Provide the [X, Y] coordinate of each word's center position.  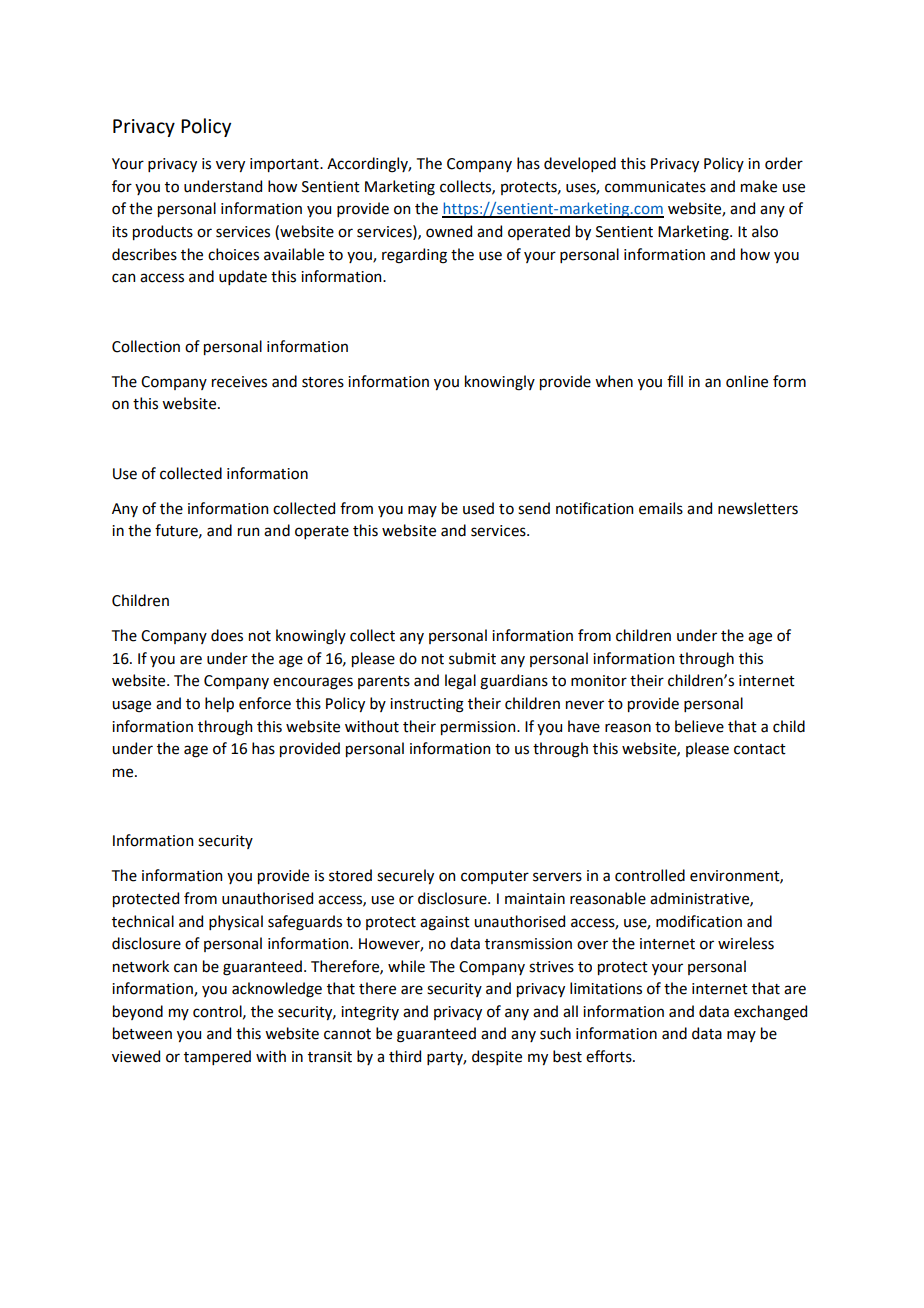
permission [479, 728]
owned [449, 231]
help [219, 704]
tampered [217, 1057]
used [478, 508]
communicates [655, 187]
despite [497, 1057]
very [230, 166]
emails [661, 508]
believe [699, 726]
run [248, 532]
